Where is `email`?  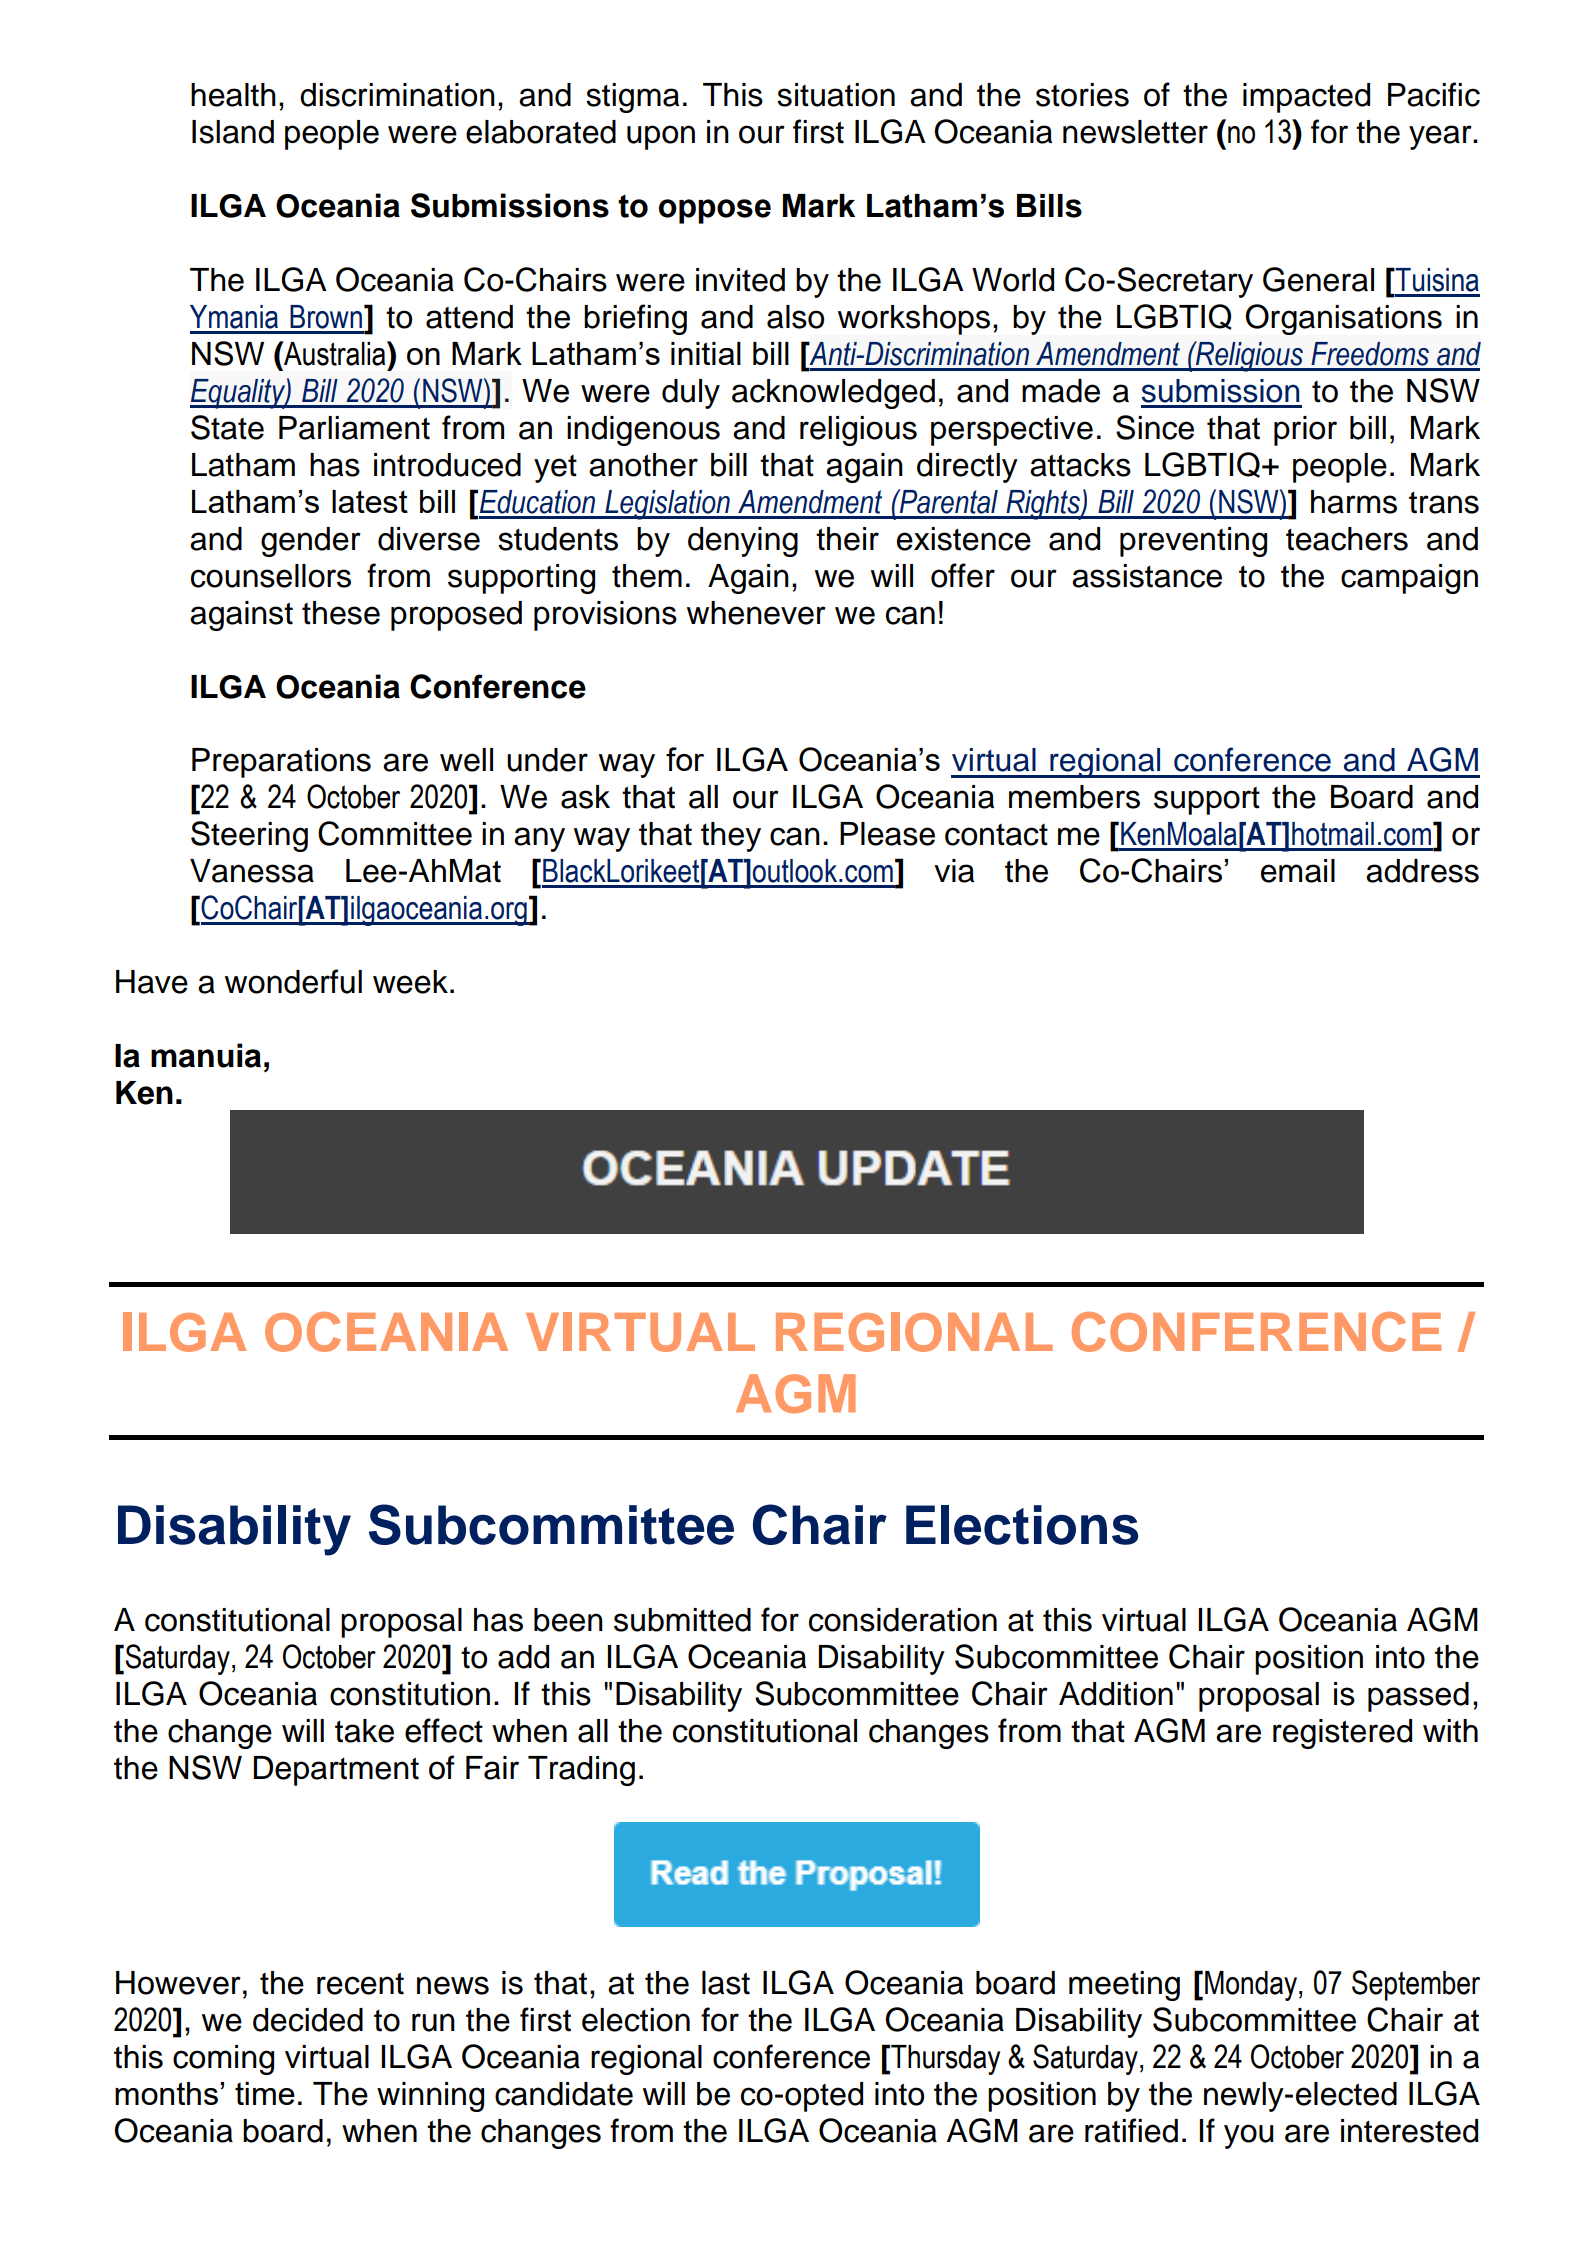 email is located at coordinates (1298, 871).
